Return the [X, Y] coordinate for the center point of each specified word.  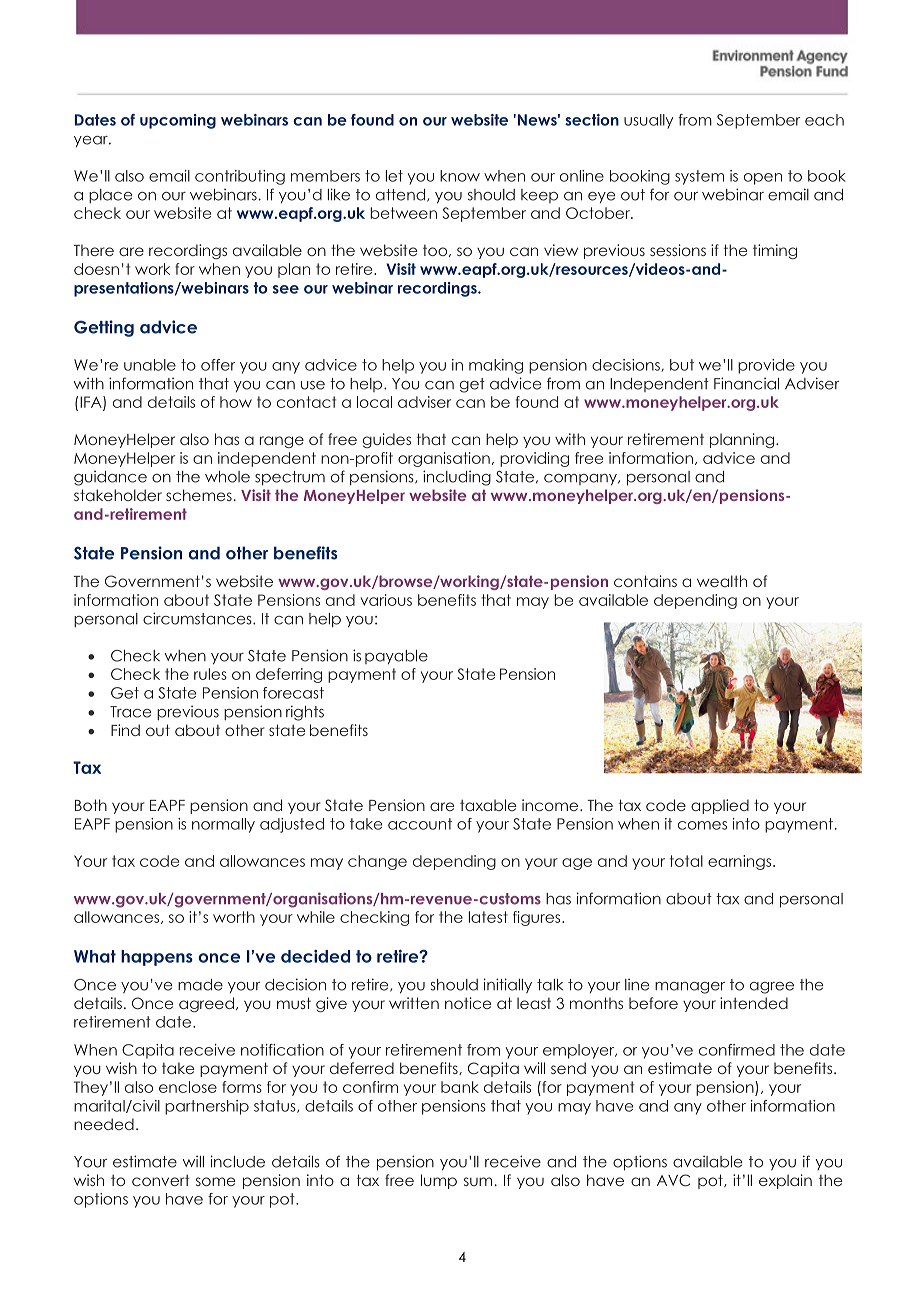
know [460, 176]
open [763, 179]
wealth [722, 581]
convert [161, 1180]
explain [785, 1181]
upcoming [178, 121]
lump [439, 1181]
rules [210, 674]
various [386, 600]
